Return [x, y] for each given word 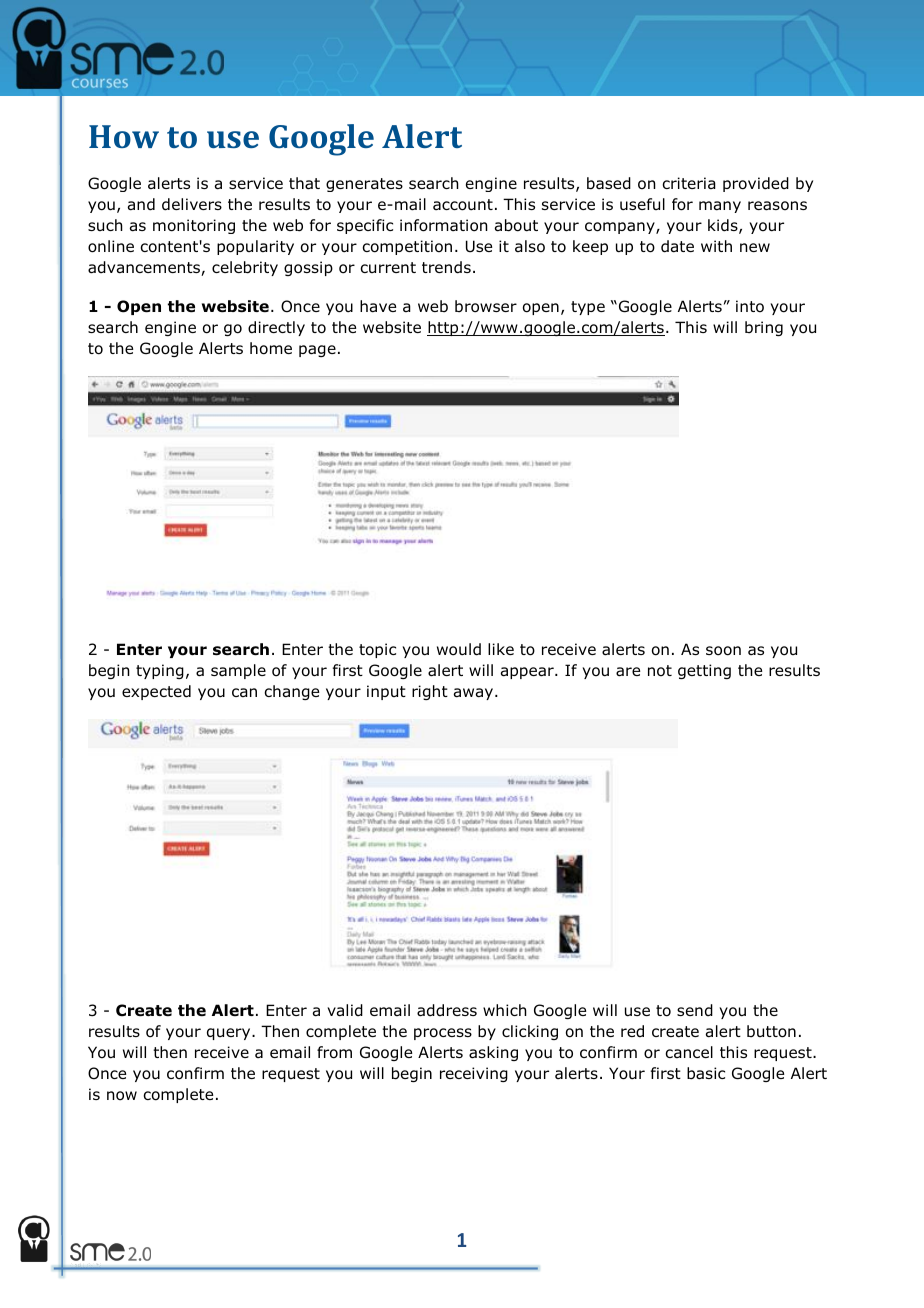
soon [723, 651]
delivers [192, 204]
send [695, 1010]
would [459, 649]
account [463, 205]
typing [160, 671]
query [230, 1034]
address [447, 1010]
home [271, 348]
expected [156, 692]
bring [764, 328]
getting [704, 671]
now [122, 1096]
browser [486, 306]
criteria [689, 183]
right [430, 692]
